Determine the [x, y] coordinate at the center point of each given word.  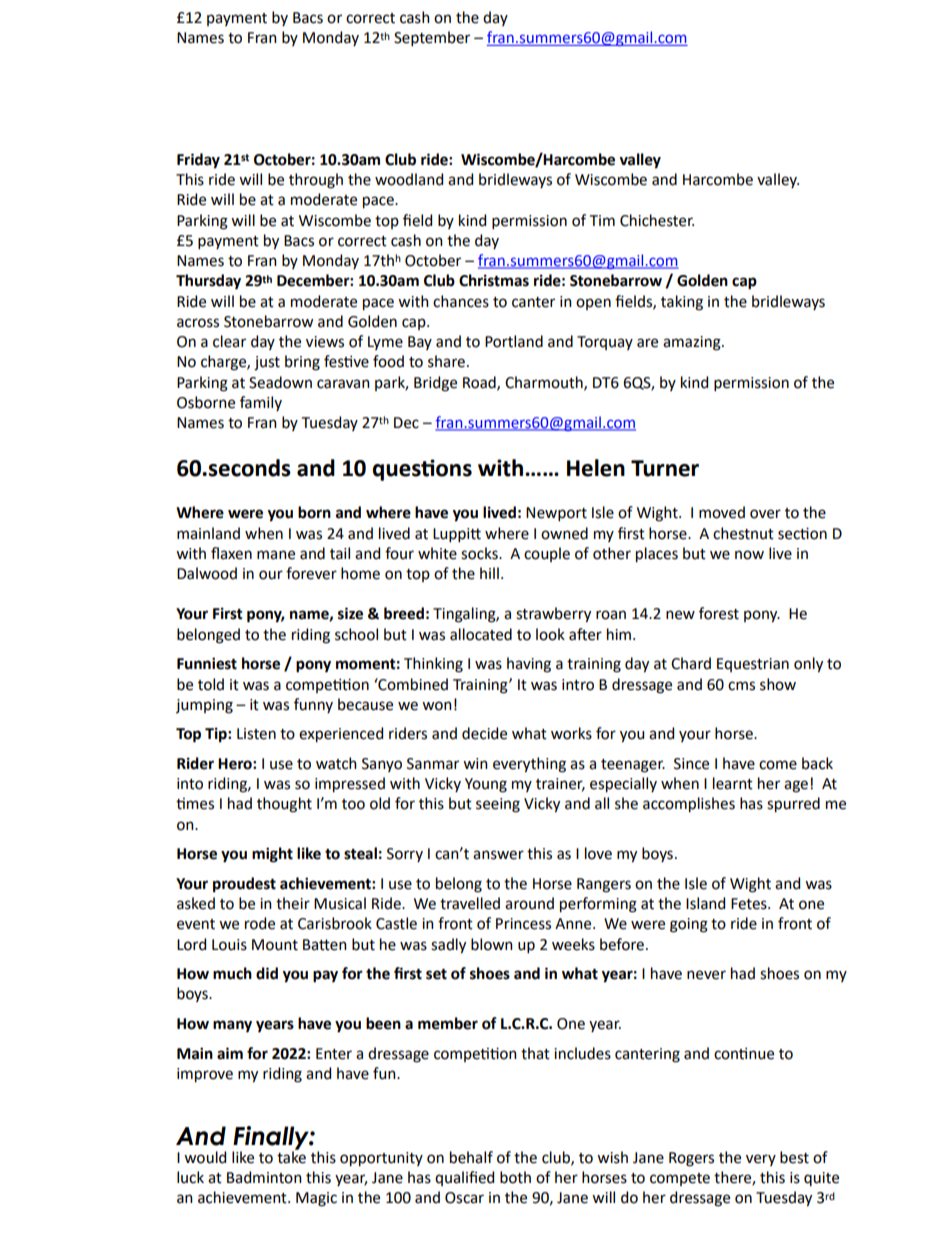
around [529, 903]
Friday [198, 161]
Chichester [657, 220]
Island [705, 903]
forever [311, 573]
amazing [693, 343]
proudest [244, 885]
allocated [481, 634]
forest [719, 613]
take [291, 1156]
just [267, 363]
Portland [514, 341]
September [432, 38]
